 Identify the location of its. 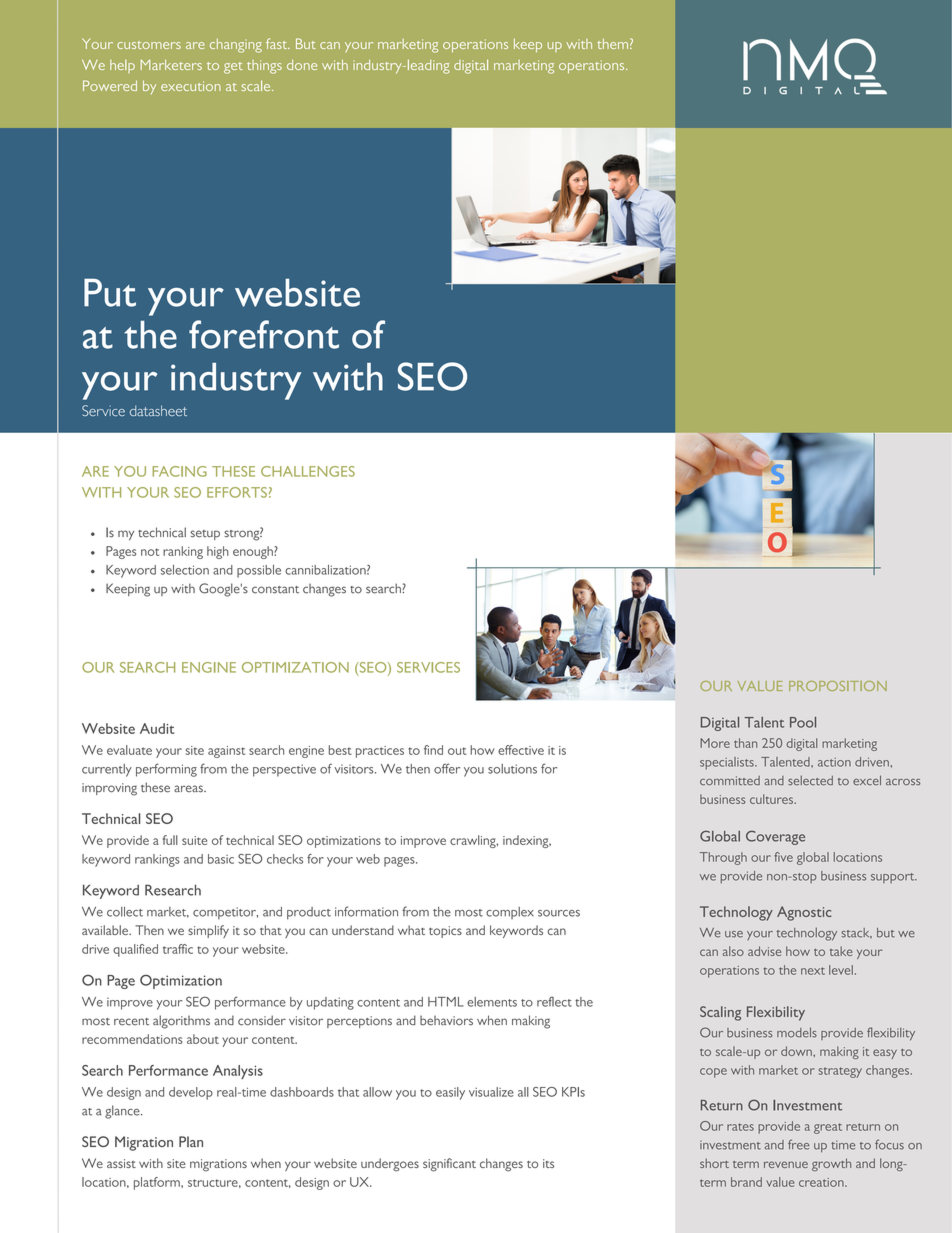
(548, 1163).
